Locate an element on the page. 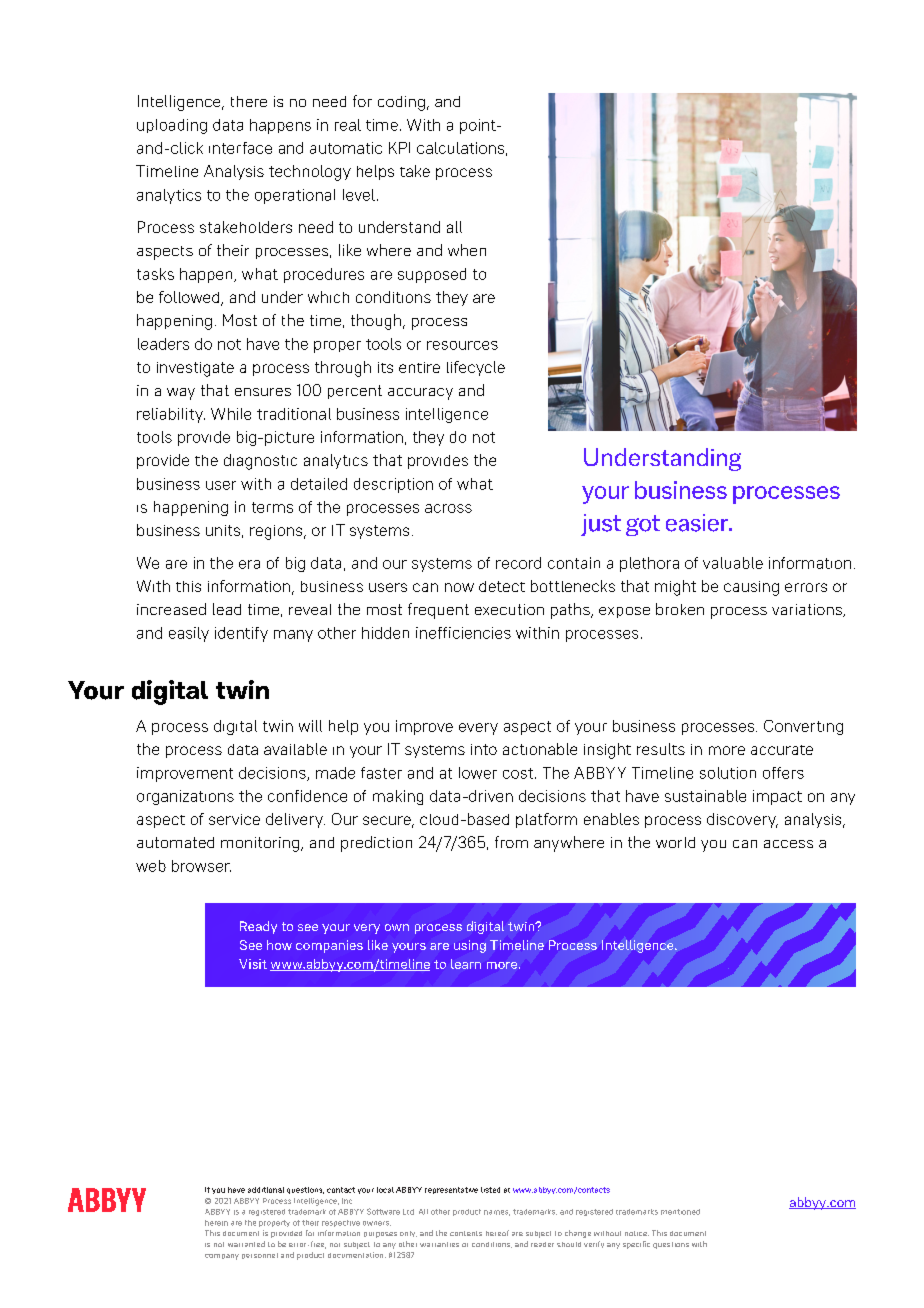 This document has width=924, height=1308. there is located at coordinates (249, 101).
